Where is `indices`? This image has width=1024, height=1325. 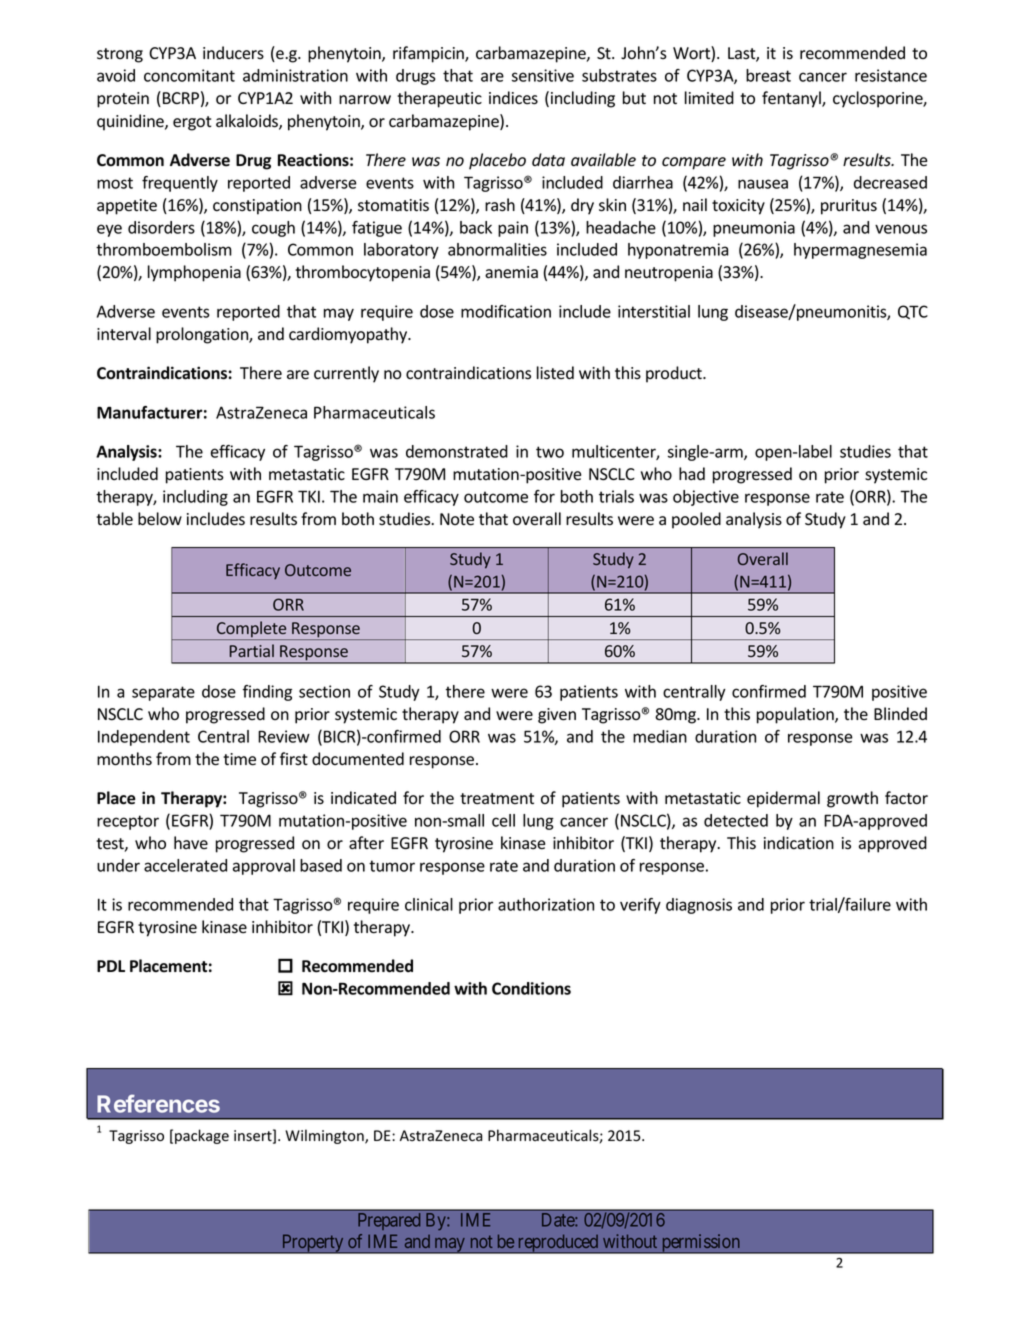 indices is located at coordinates (513, 98).
